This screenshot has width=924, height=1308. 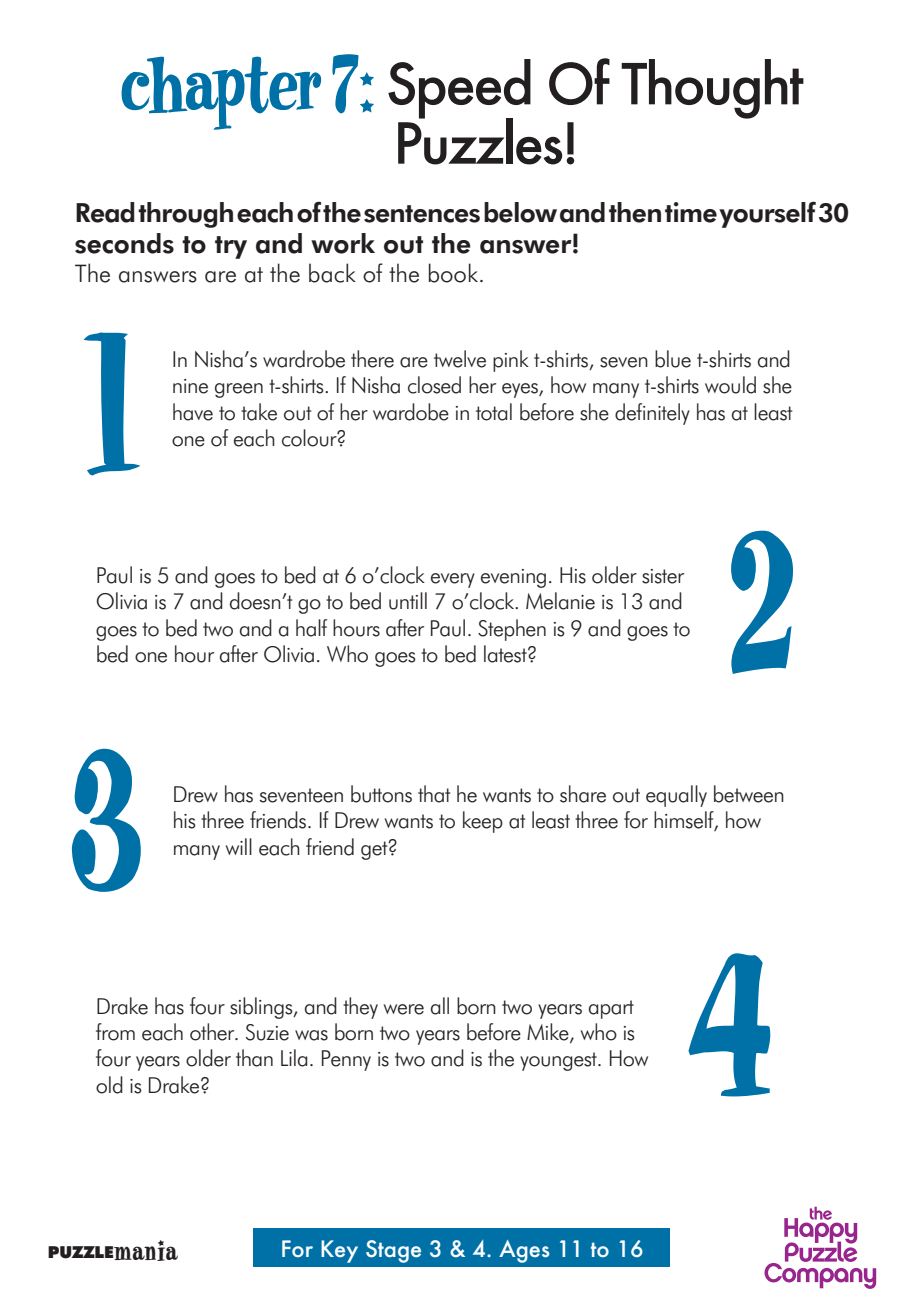 What do you see at coordinates (460, 359) in the screenshot?
I see `twelve` at bounding box center [460, 359].
